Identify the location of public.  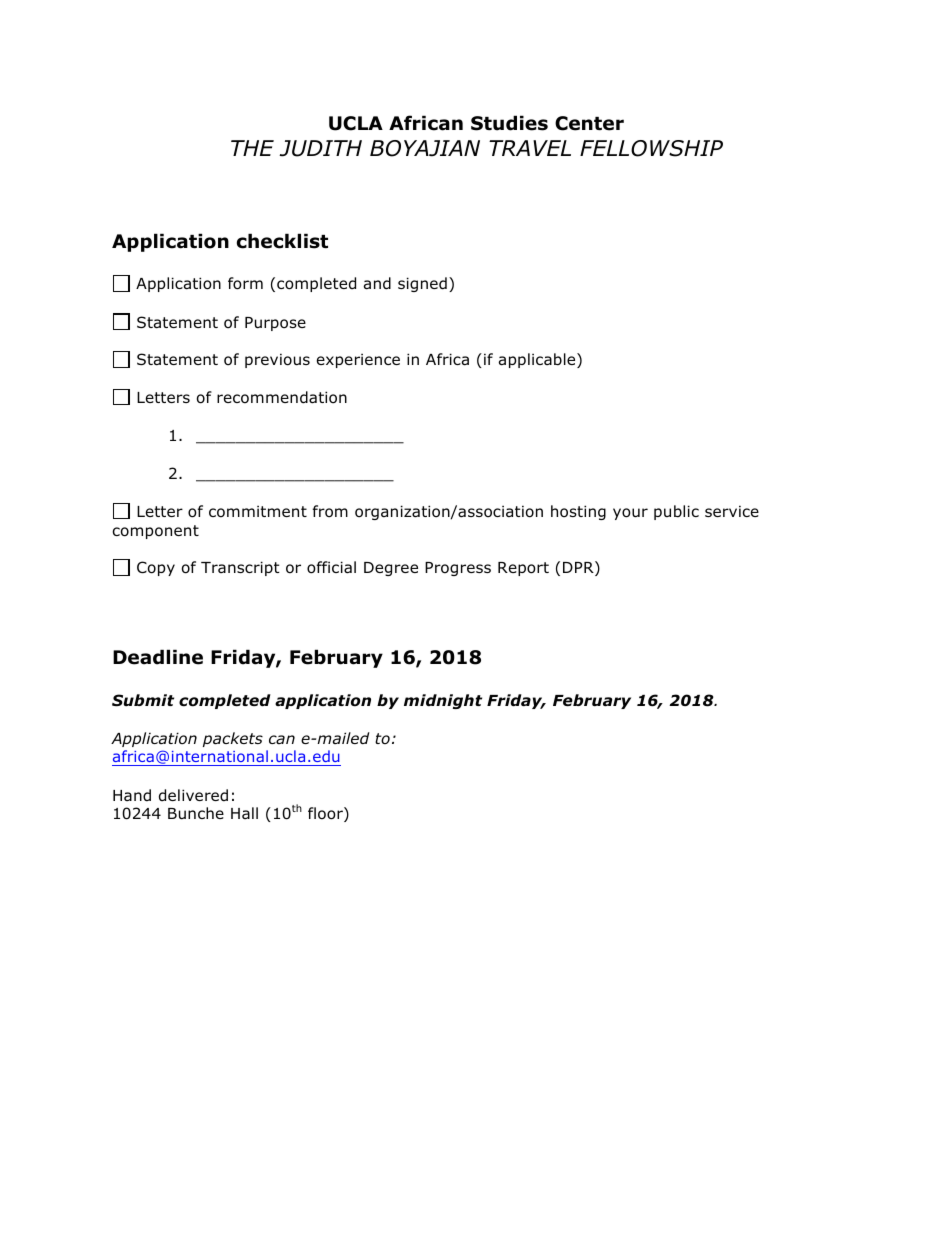
(676, 512).
